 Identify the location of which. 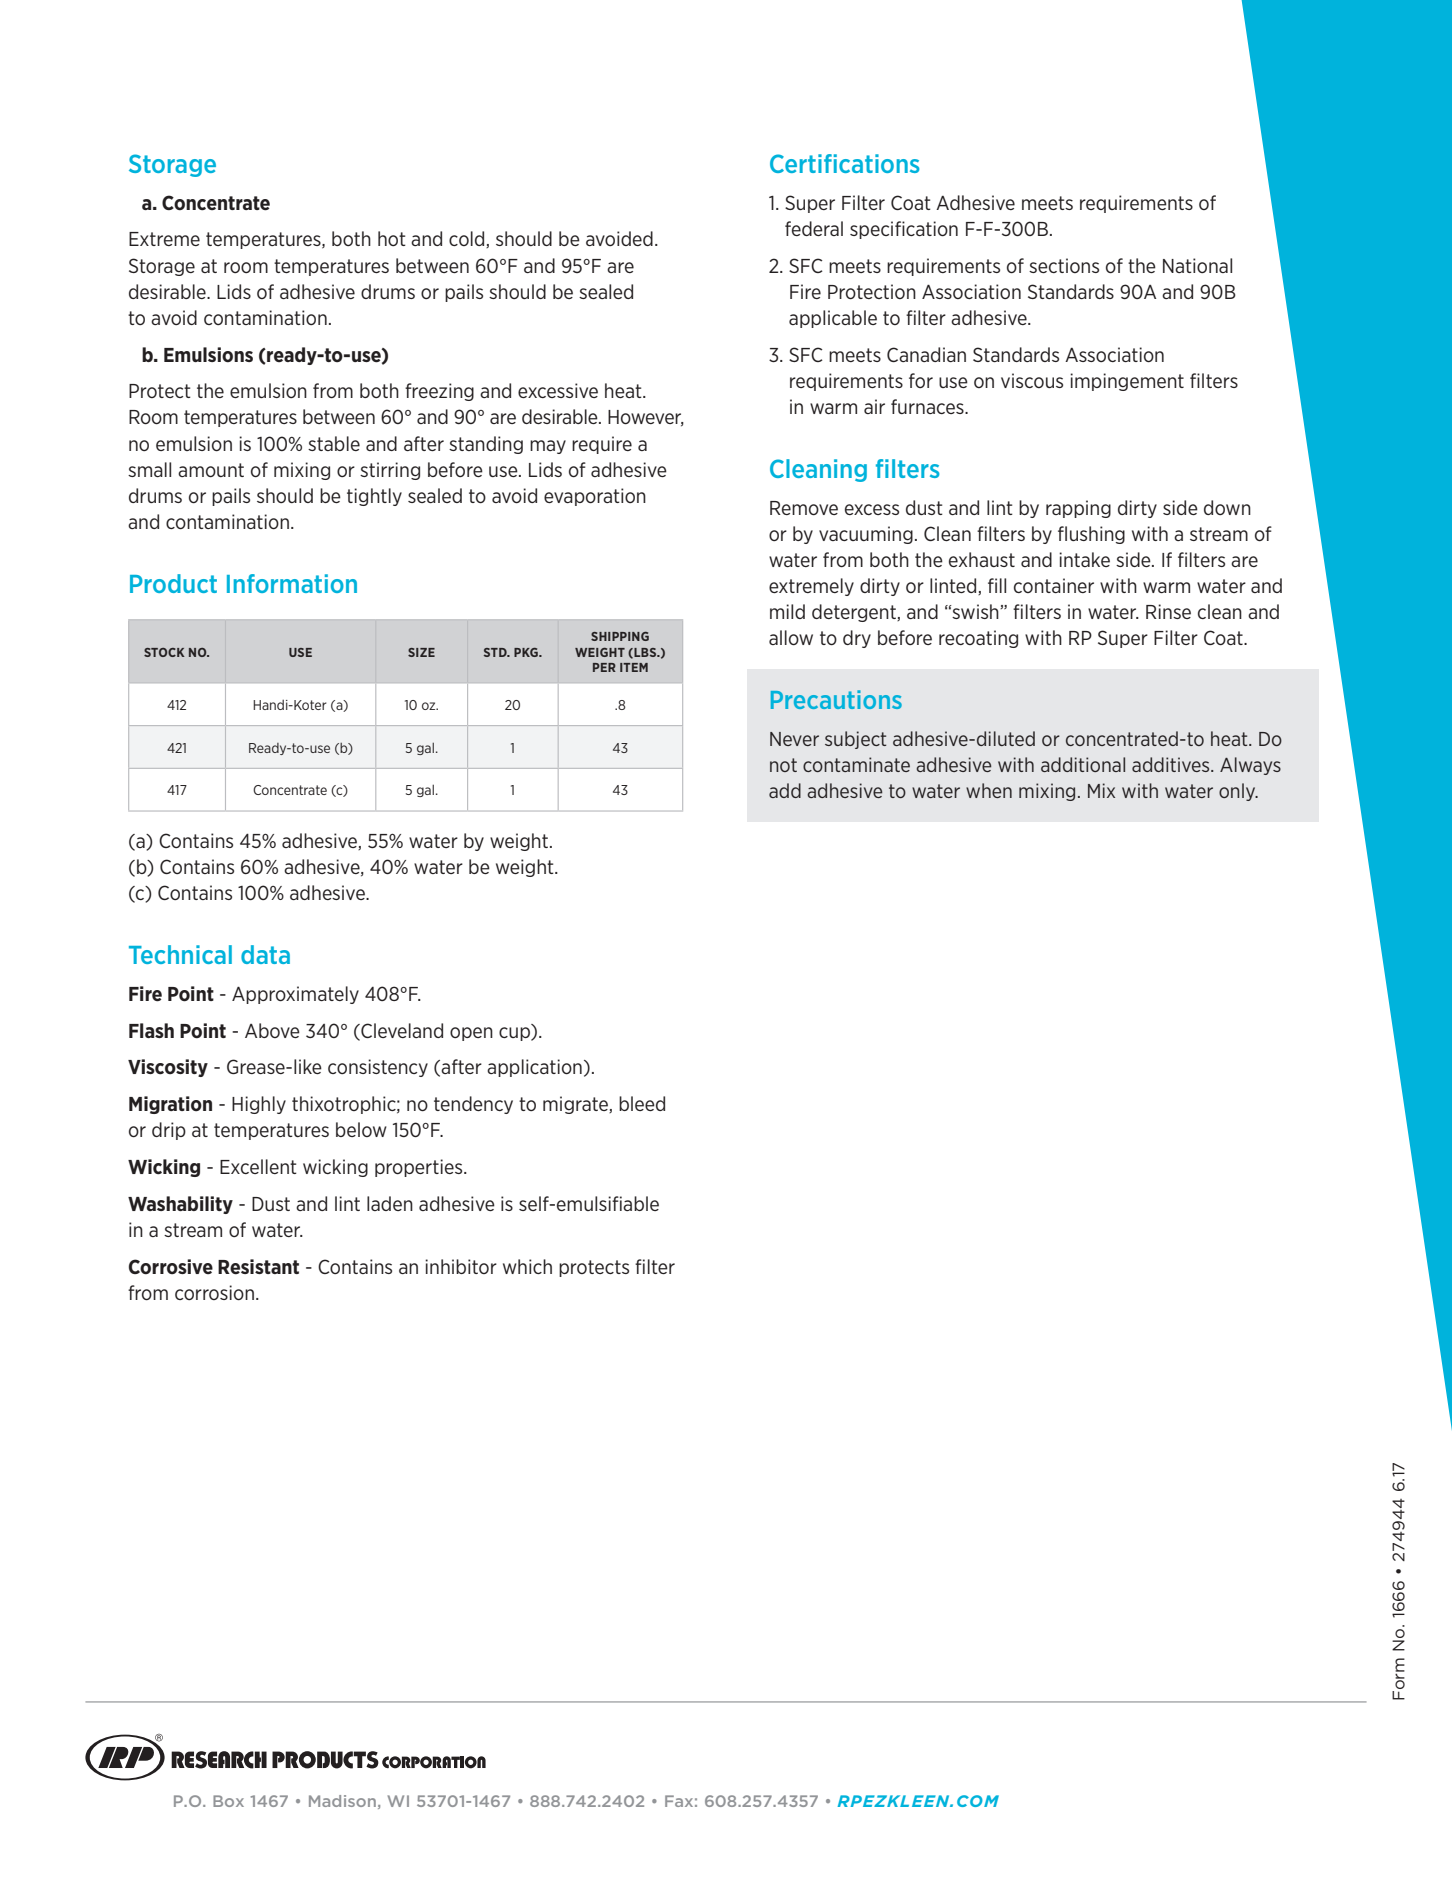
(527, 1266).
